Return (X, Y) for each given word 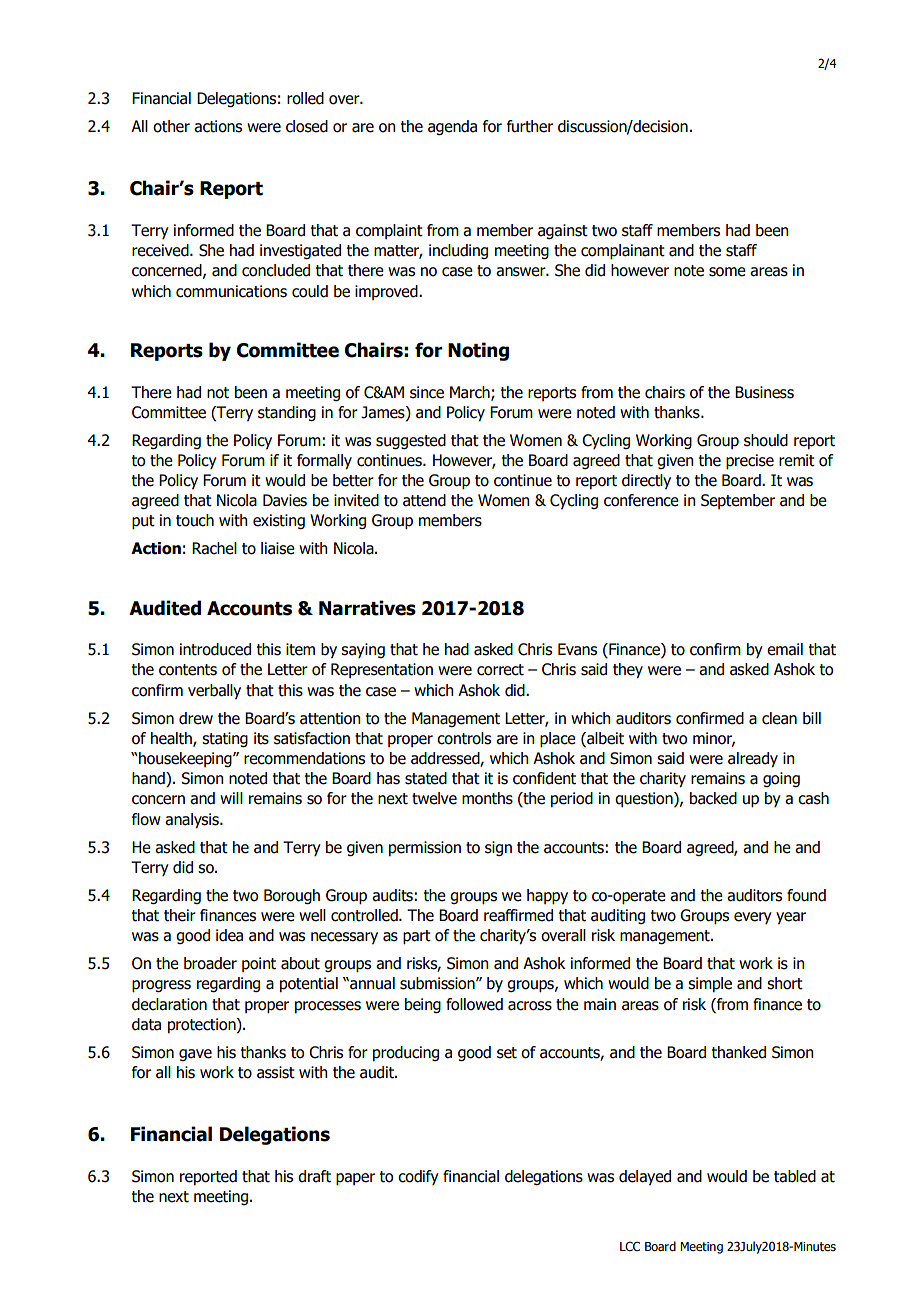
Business (764, 392)
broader (210, 963)
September (738, 501)
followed (474, 1004)
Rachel (214, 548)
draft (314, 1176)
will (231, 798)
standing (287, 413)
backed (713, 798)
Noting (478, 351)
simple (710, 984)
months (487, 798)
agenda (452, 127)
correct (500, 670)
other (171, 126)
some (727, 272)
